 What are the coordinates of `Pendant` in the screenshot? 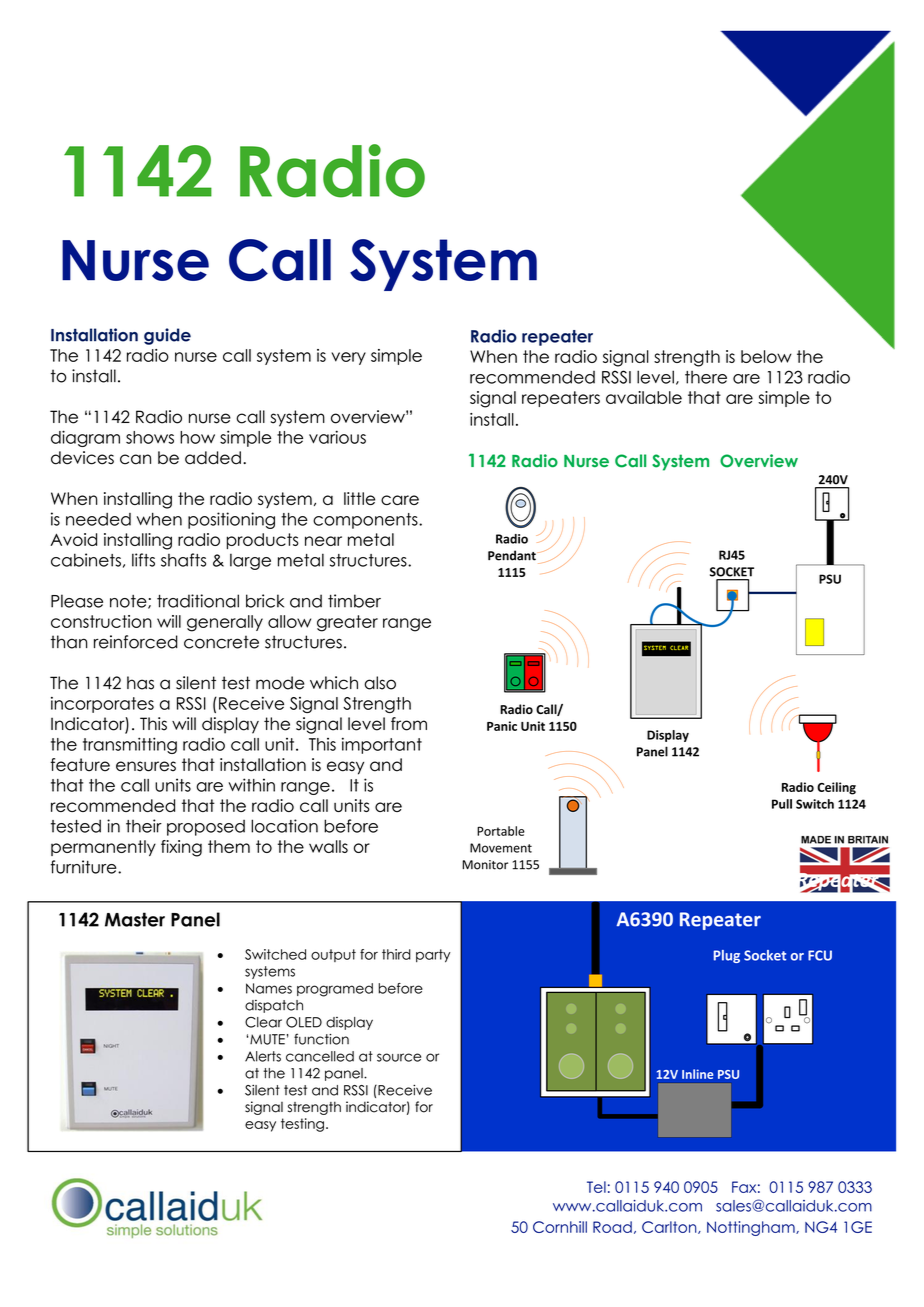 It's located at (512, 555).
